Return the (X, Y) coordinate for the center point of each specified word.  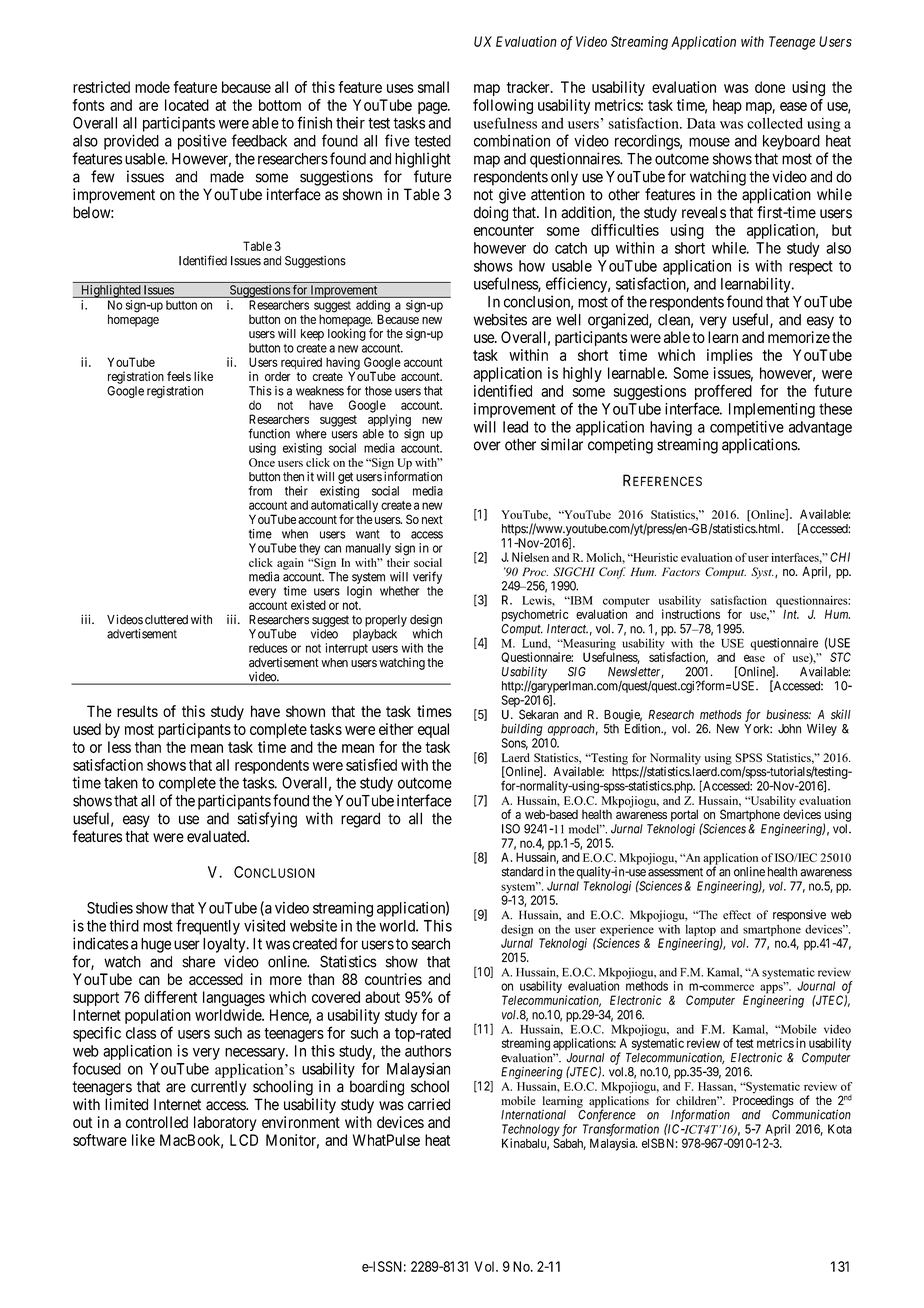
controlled (157, 1122)
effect (737, 915)
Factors (681, 571)
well (568, 320)
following (503, 106)
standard (522, 872)
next (432, 519)
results (137, 711)
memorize (799, 337)
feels (179, 376)
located (187, 105)
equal (433, 730)
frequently (208, 927)
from (260, 491)
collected (775, 123)
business (788, 714)
